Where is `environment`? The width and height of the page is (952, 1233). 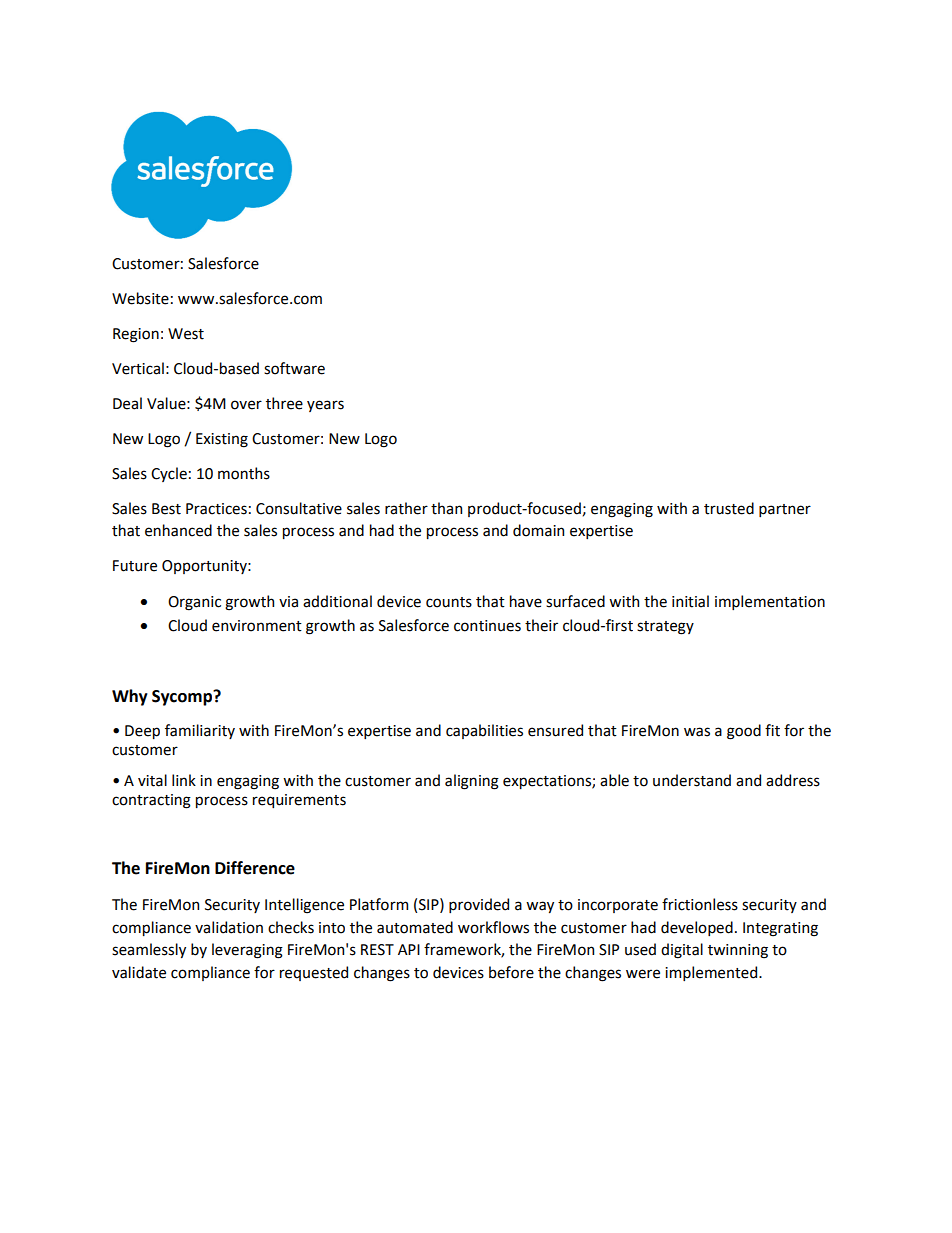 environment is located at coordinates (257, 626).
